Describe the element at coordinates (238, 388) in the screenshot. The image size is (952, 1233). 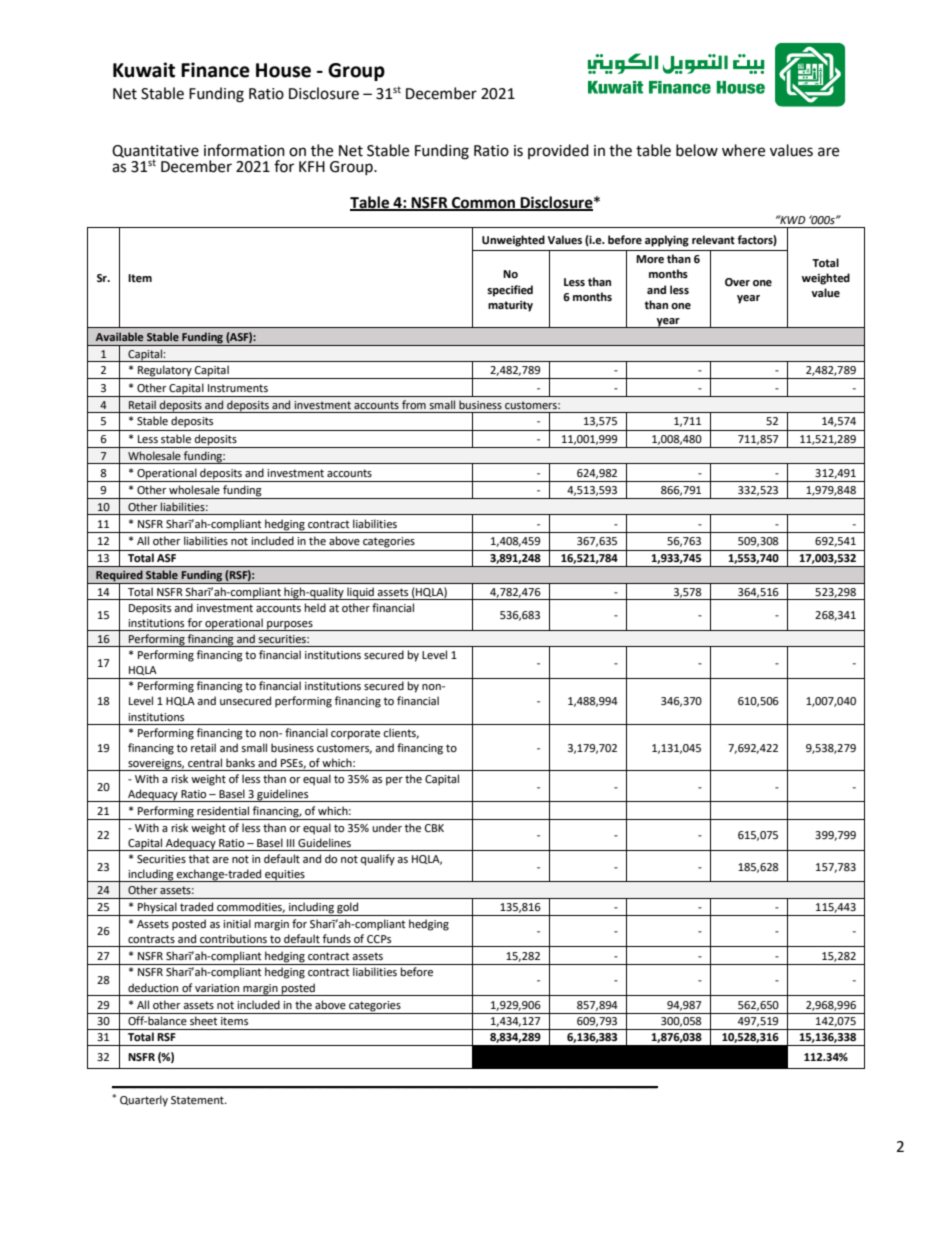
I see `Instruments` at that location.
